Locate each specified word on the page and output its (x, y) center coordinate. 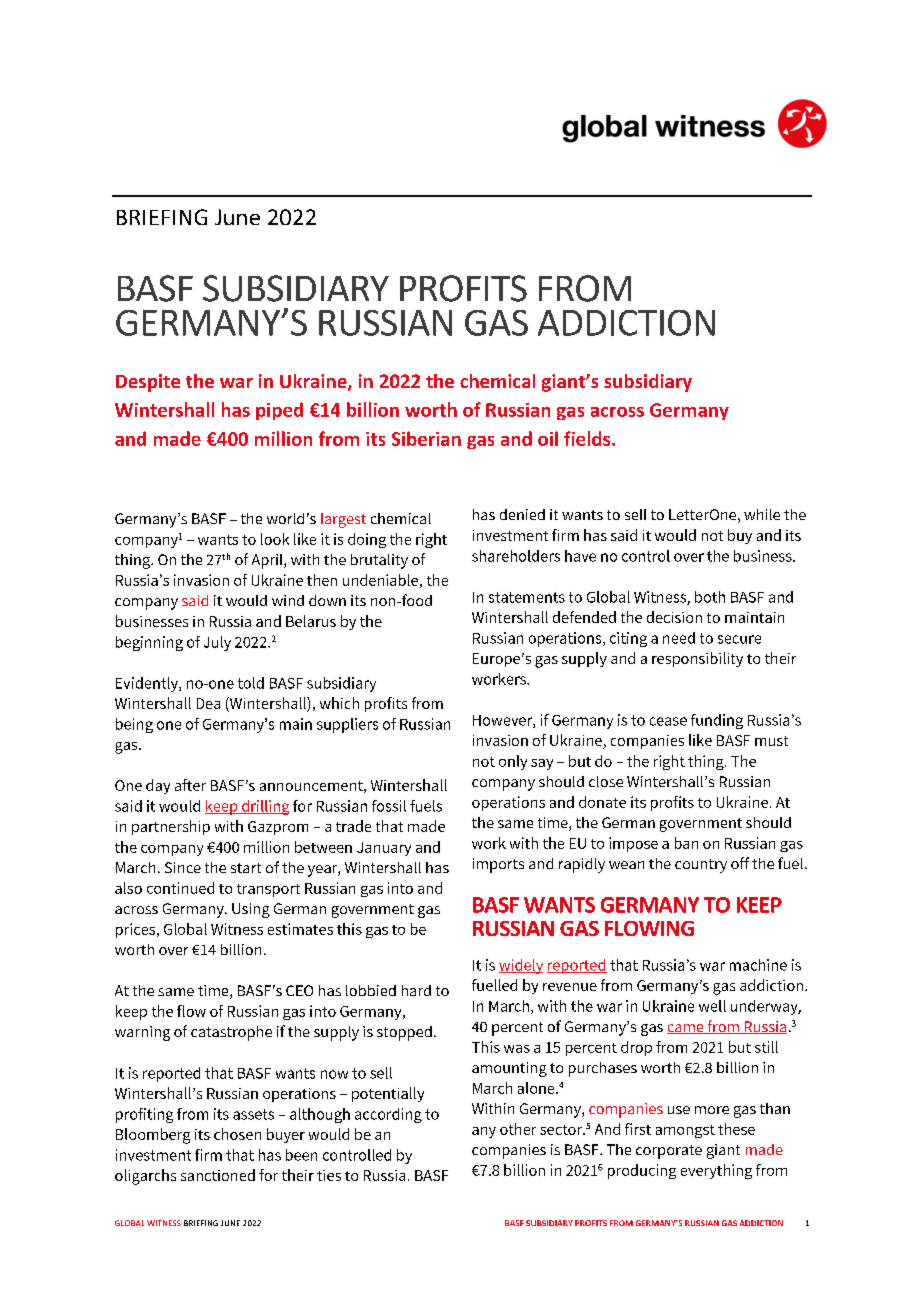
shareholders (516, 556)
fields (588, 438)
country (701, 866)
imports (498, 865)
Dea (208, 703)
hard (416, 990)
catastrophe (231, 1033)
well (712, 1006)
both (710, 597)
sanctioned (218, 1175)
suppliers (347, 725)
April (268, 561)
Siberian (426, 438)
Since (183, 867)
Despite (148, 383)
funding (717, 721)
